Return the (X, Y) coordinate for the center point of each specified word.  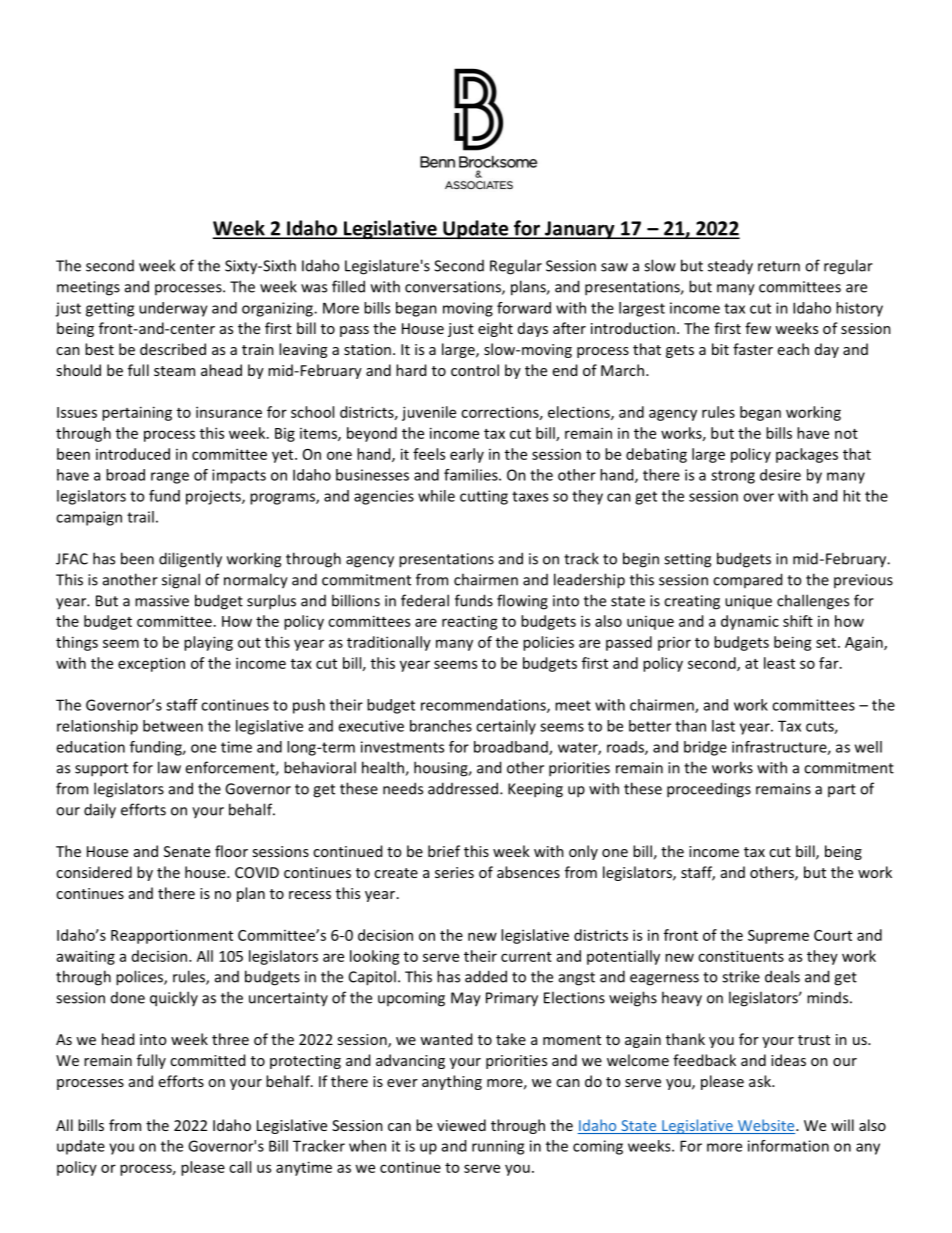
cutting (484, 497)
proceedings (709, 790)
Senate (187, 851)
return (779, 266)
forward (524, 308)
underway (173, 309)
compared (747, 580)
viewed (461, 1125)
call (240, 1167)
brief (444, 851)
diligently (190, 560)
